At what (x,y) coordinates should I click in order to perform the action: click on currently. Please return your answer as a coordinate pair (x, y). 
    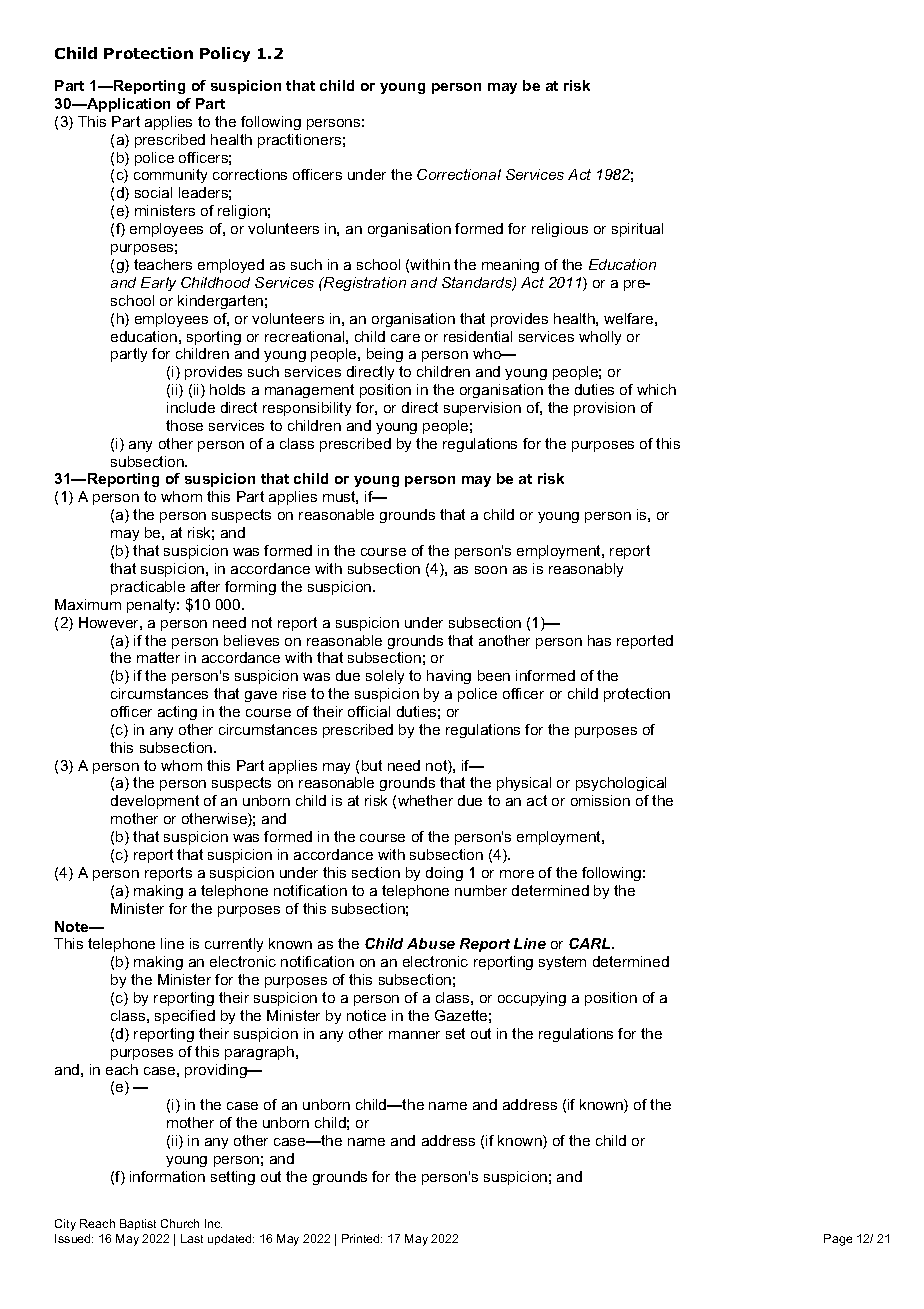
    Looking at the image, I should click on (234, 945).
